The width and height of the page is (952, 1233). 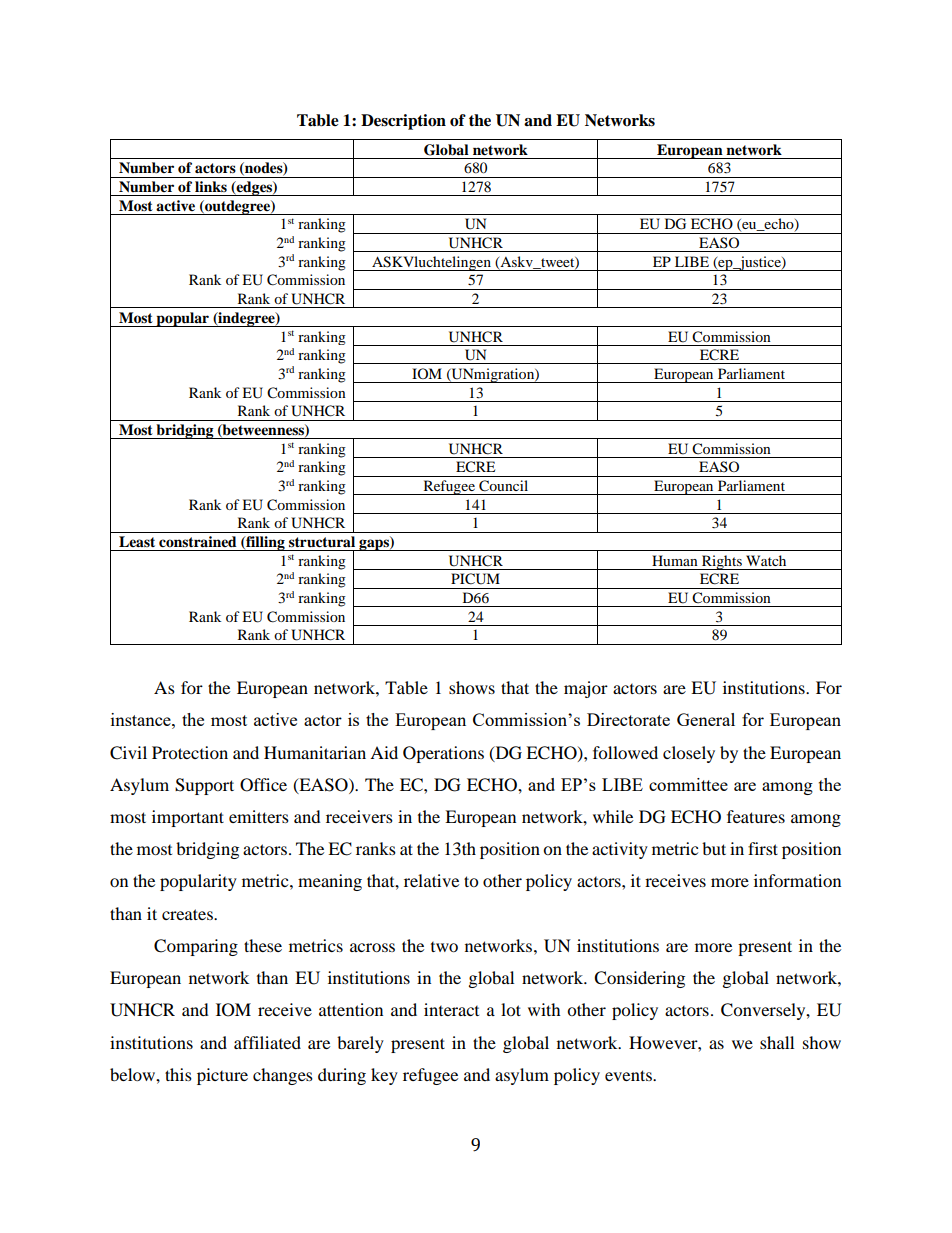 What do you see at coordinates (451, 1009) in the page?
I see `interact` at bounding box center [451, 1009].
